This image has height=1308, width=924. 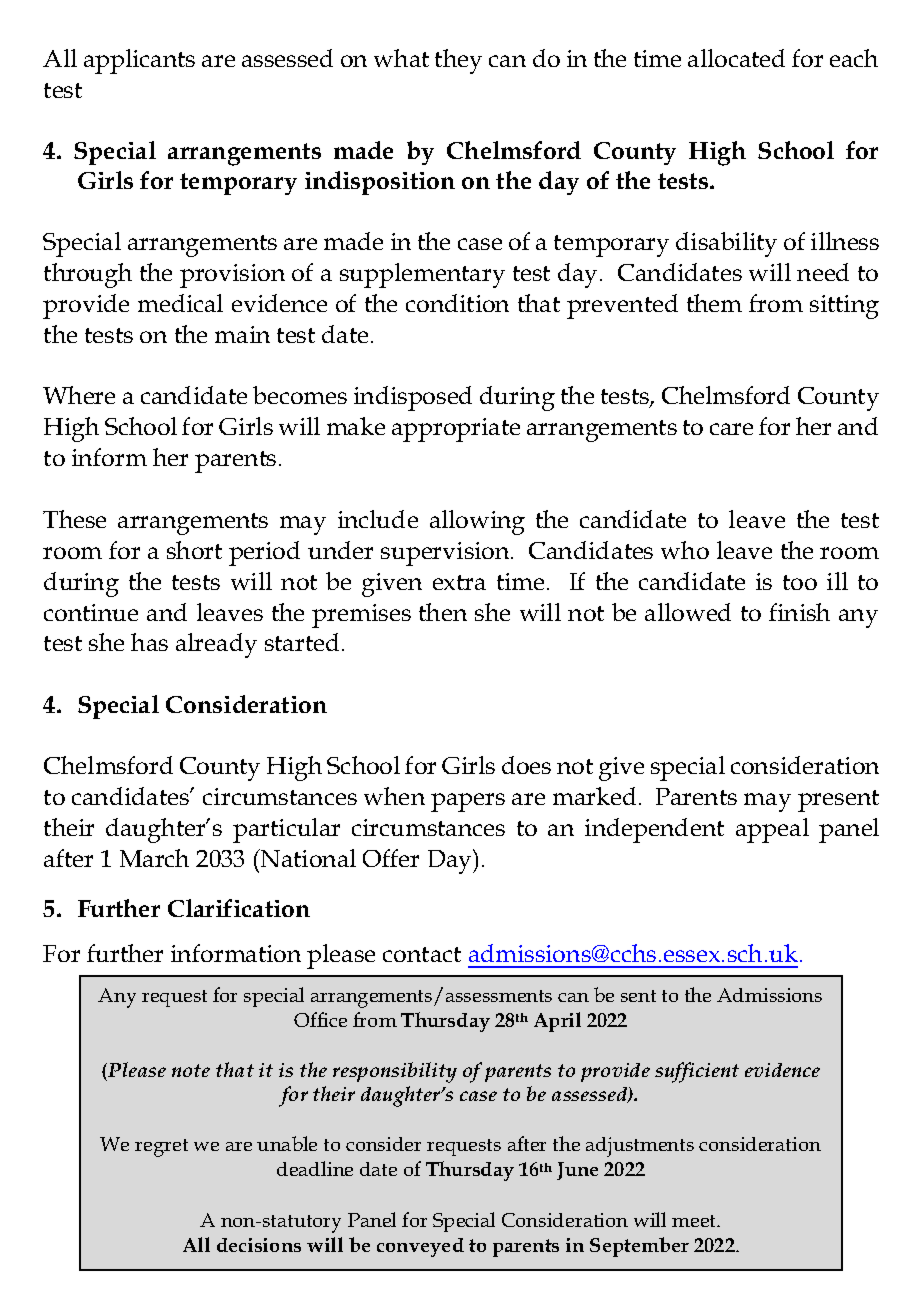 What do you see at coordinates (420, 1247) in the image?
I see `conveyed` at bounding box center [420, 1247].
